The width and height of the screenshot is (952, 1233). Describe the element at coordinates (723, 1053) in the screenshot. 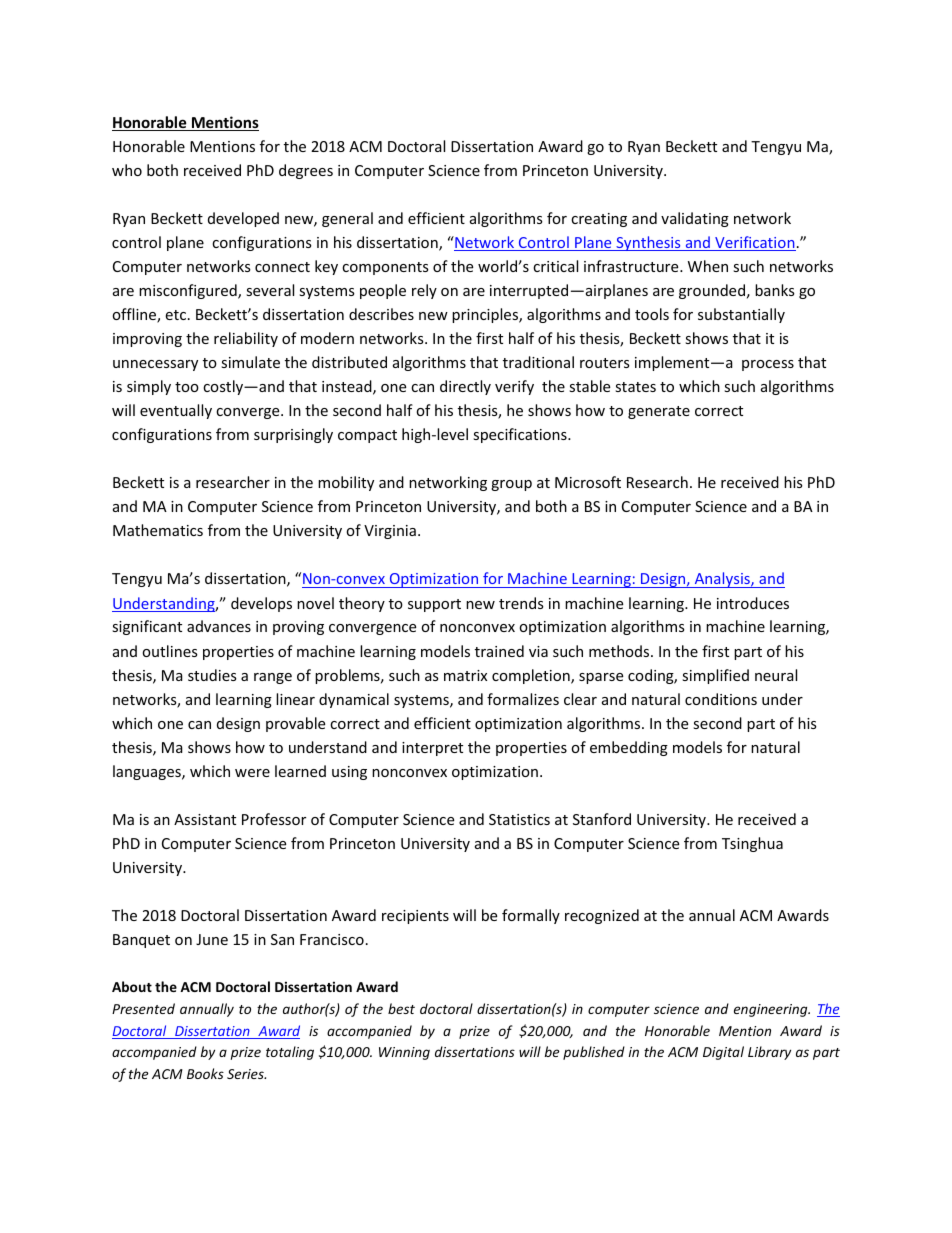

I see `Digital` at that location.
